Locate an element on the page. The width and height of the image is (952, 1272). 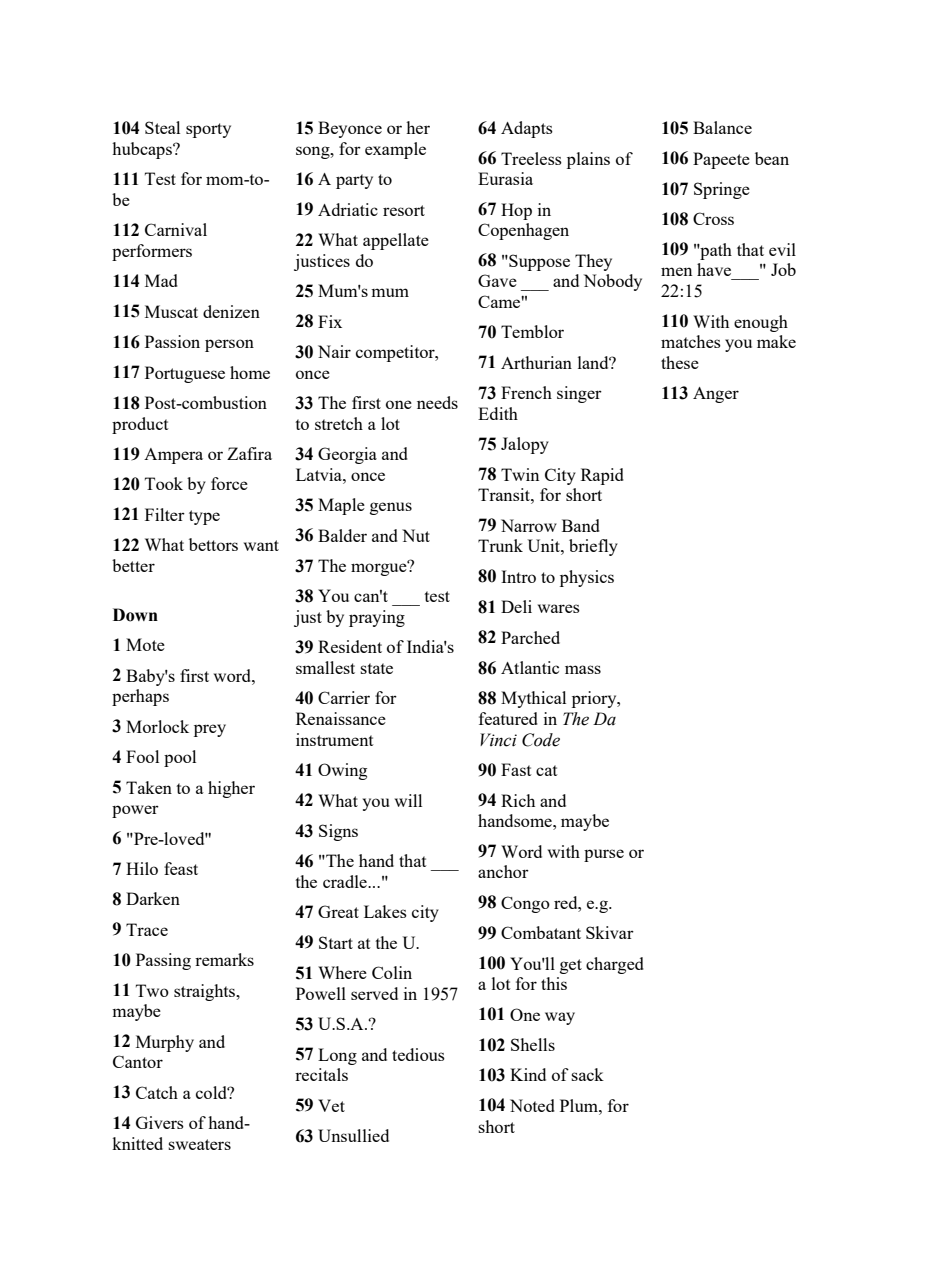
Eurasia is located at coordinates (505, 178).
